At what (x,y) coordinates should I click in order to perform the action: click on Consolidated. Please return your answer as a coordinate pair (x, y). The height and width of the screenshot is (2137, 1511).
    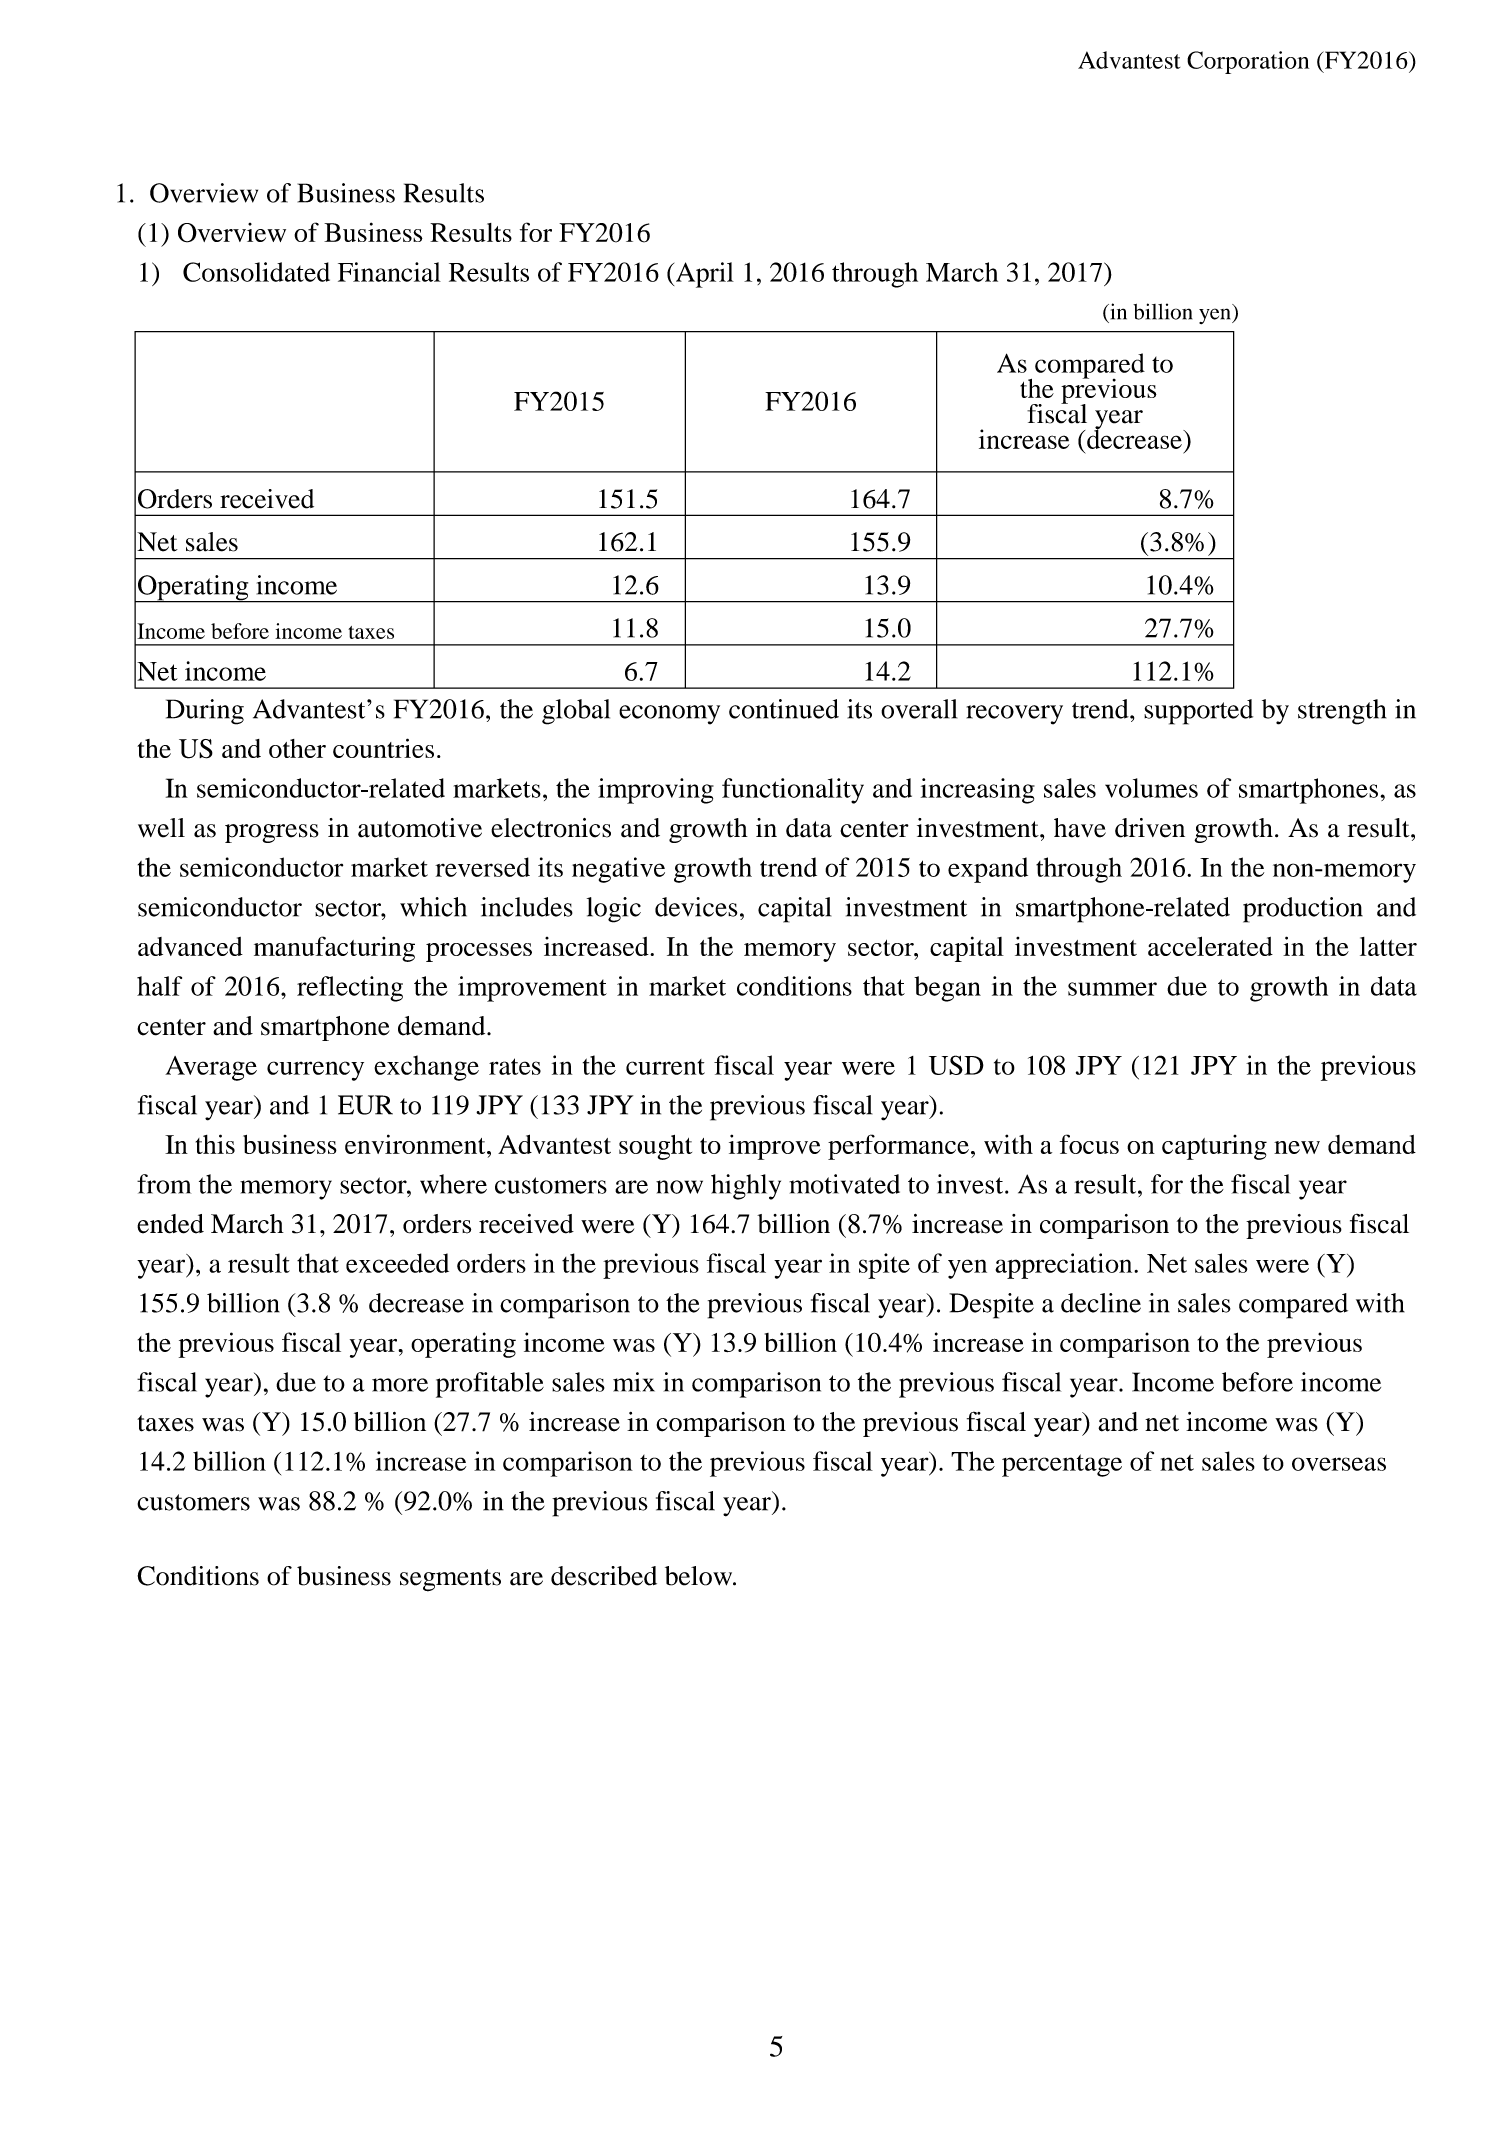
    Looking at the image, I should click on (256, 272).
